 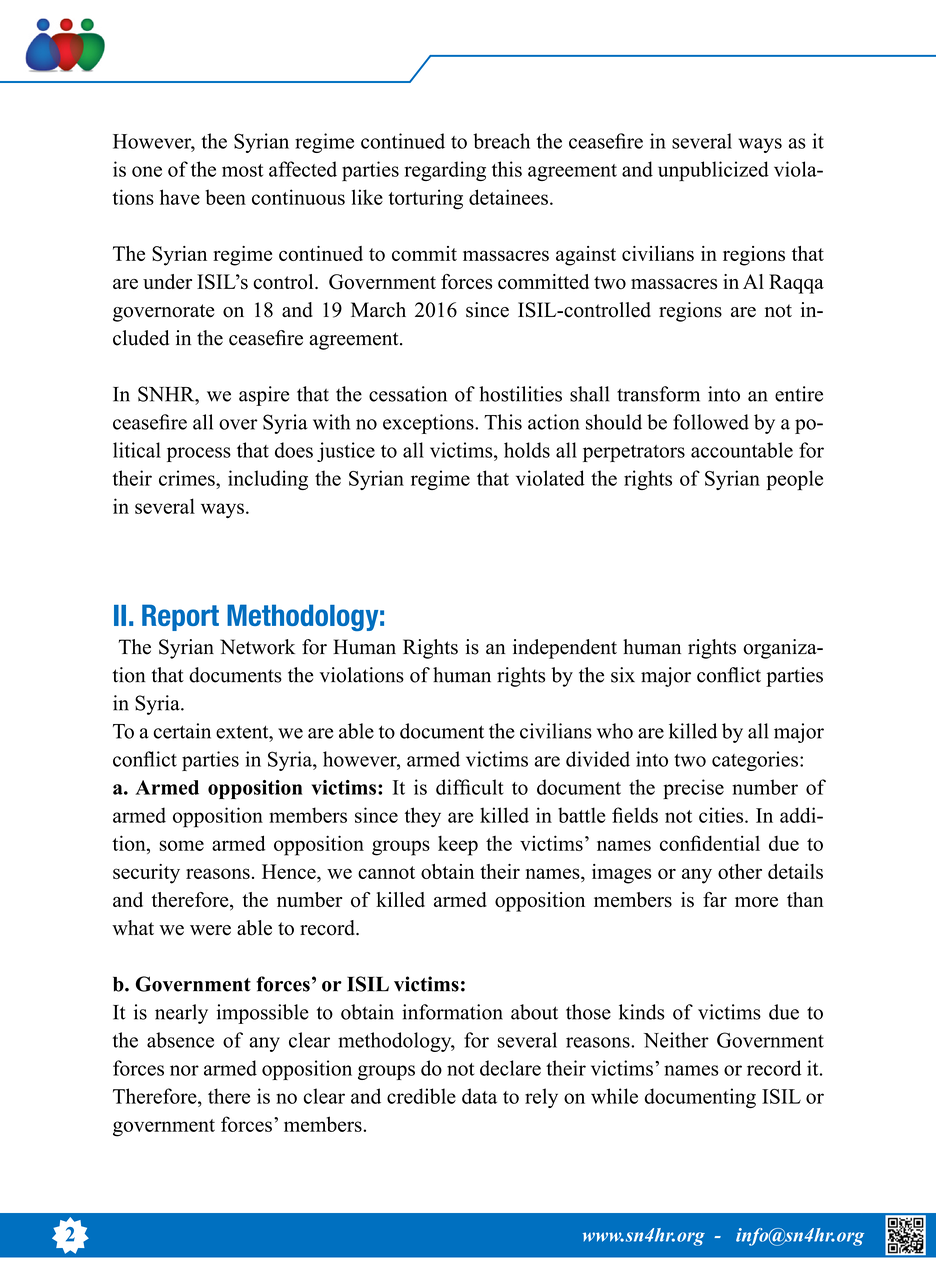 What do you see at coordinates (479, 1096) in the screenshot?
I see `data` at bounding box center [479, 1096].
